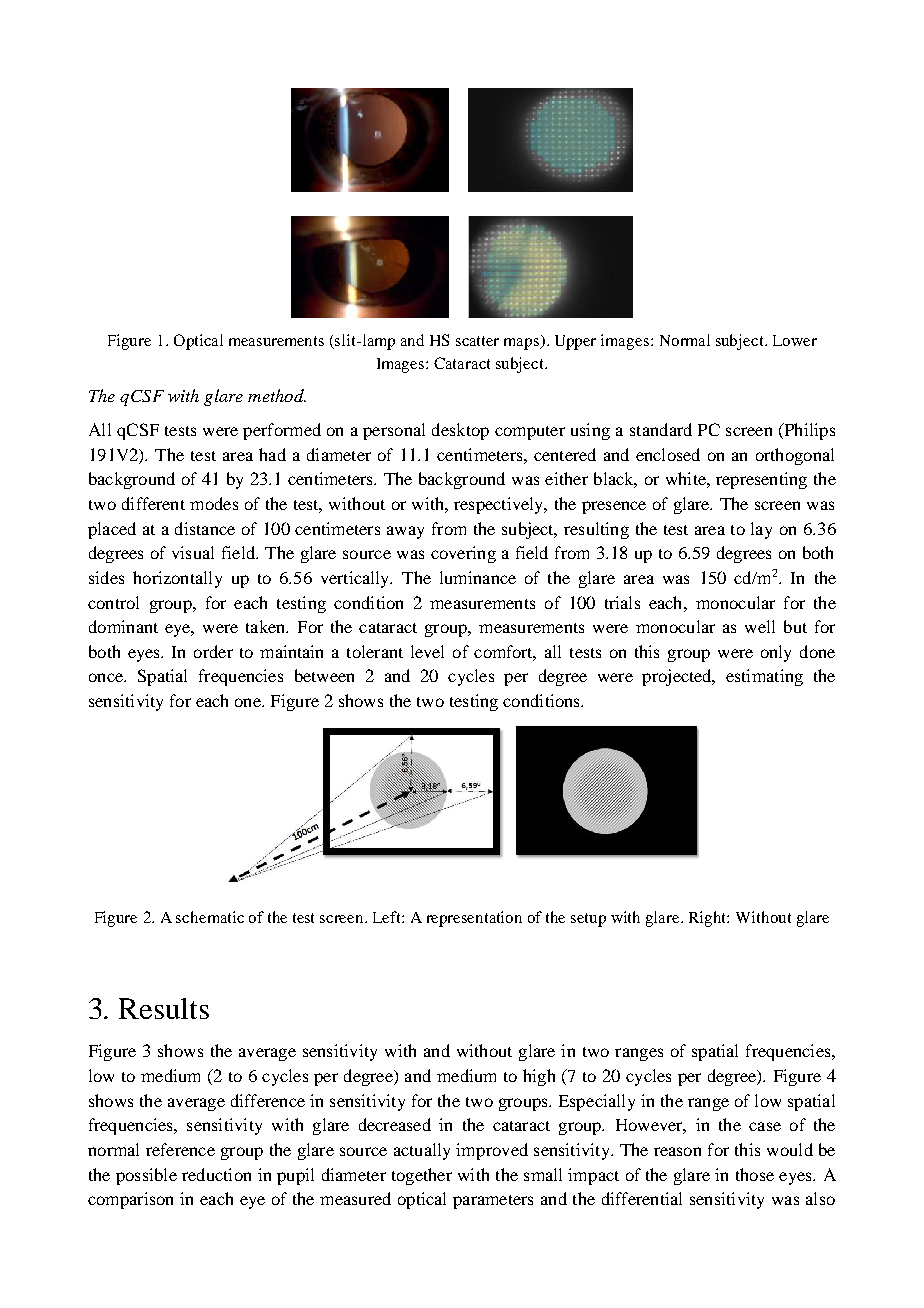  What do you see at coordinates (213, 651) in the screenshot?
I see `order` at bounding box center [213, 651].
